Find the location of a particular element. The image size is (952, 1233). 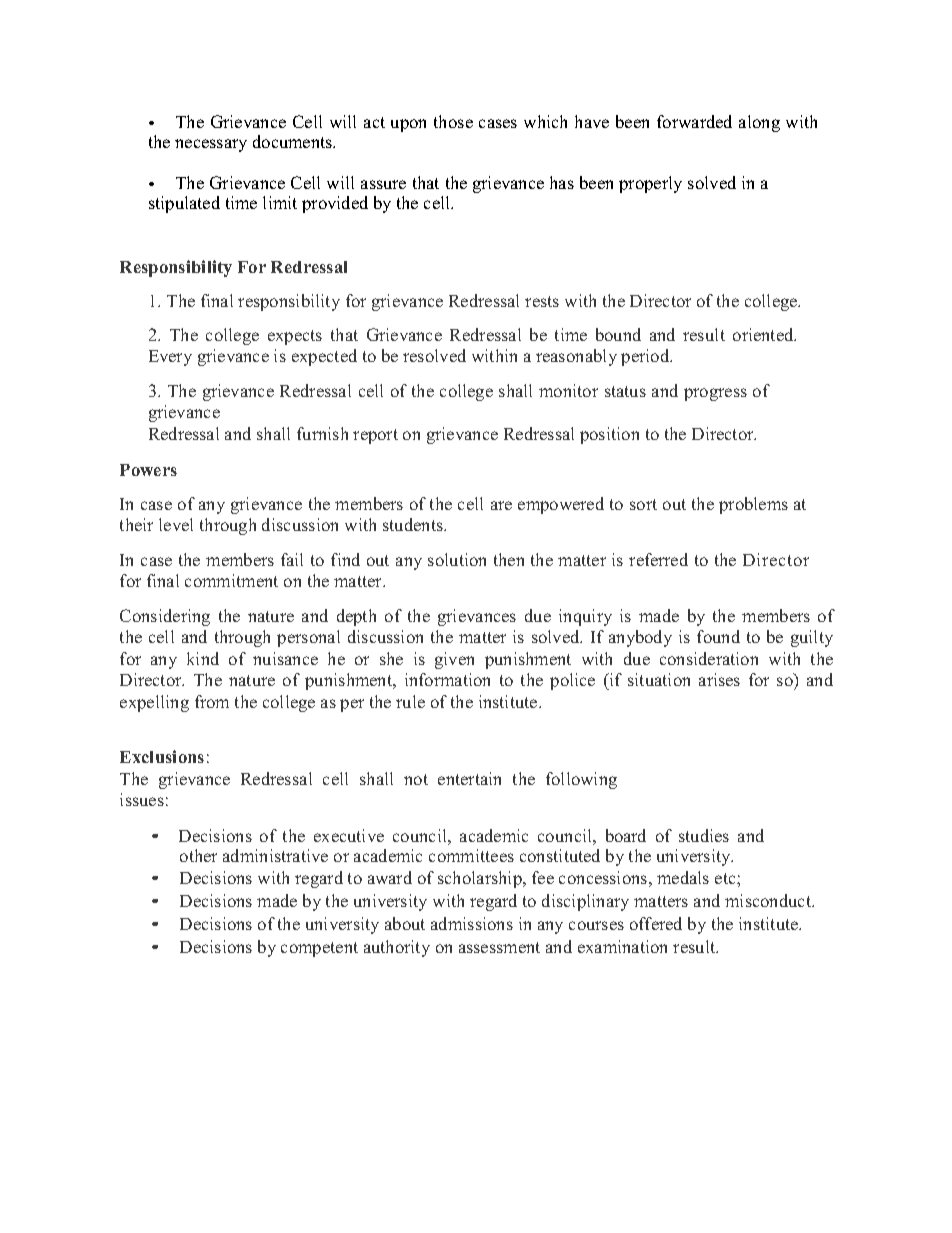

competent is located at coordinates (319, 949).
